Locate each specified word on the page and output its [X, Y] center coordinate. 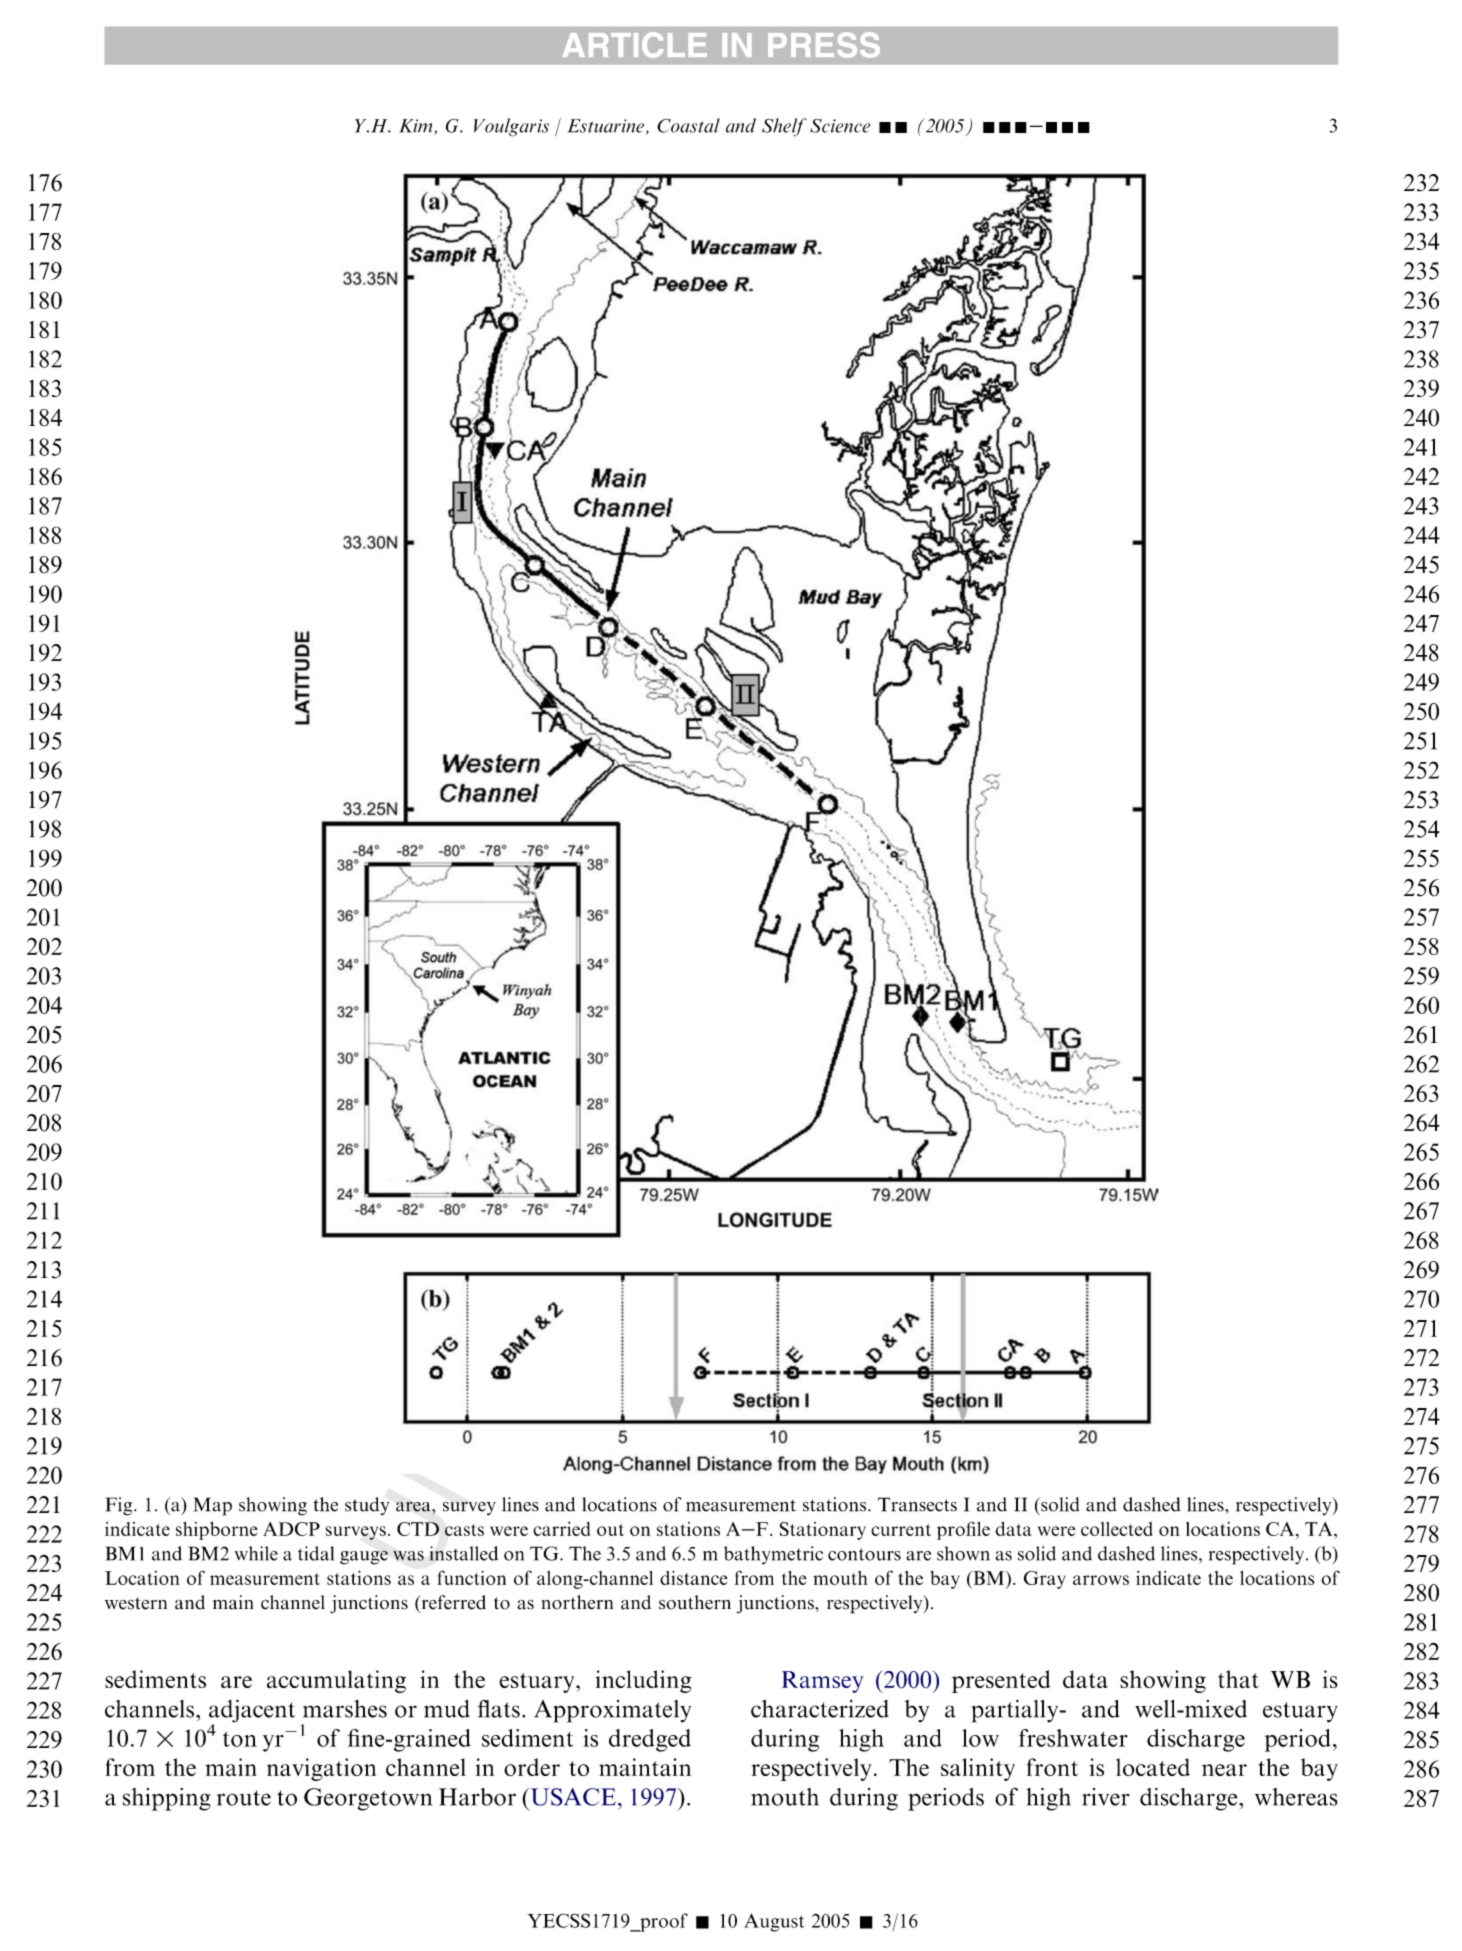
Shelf [784, 127]
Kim [417, 127]
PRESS [824, 45]
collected [1117, 1529]
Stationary [823, 1531]
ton [240, 1739]
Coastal [688, 125]
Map [213, 1506]
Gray [1044, 1580]
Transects [917, 1504]
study [367, 1506]
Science [840, 126]
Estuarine [605, 126]
